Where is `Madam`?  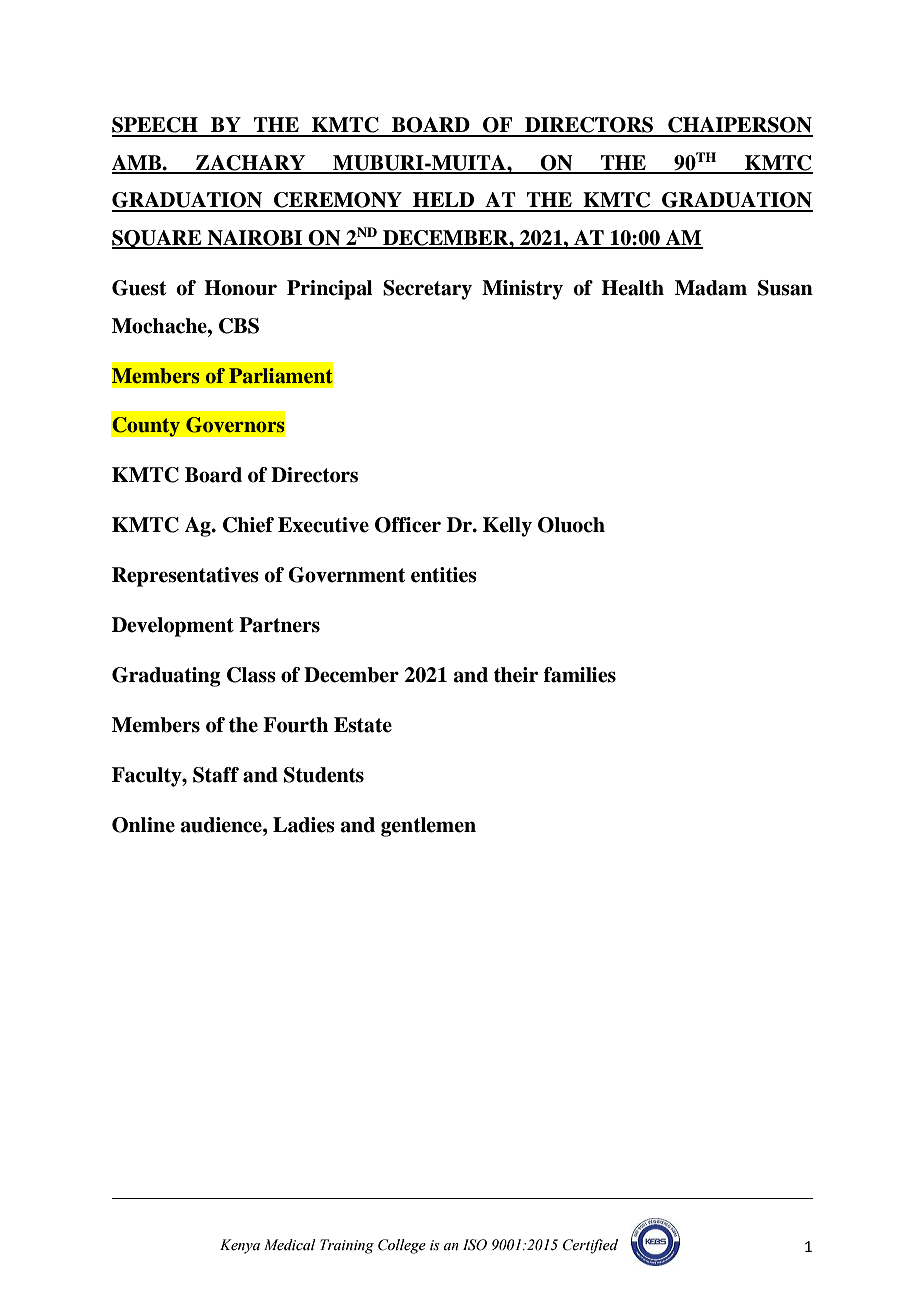 Madam is located at coordinates (711, 288).
